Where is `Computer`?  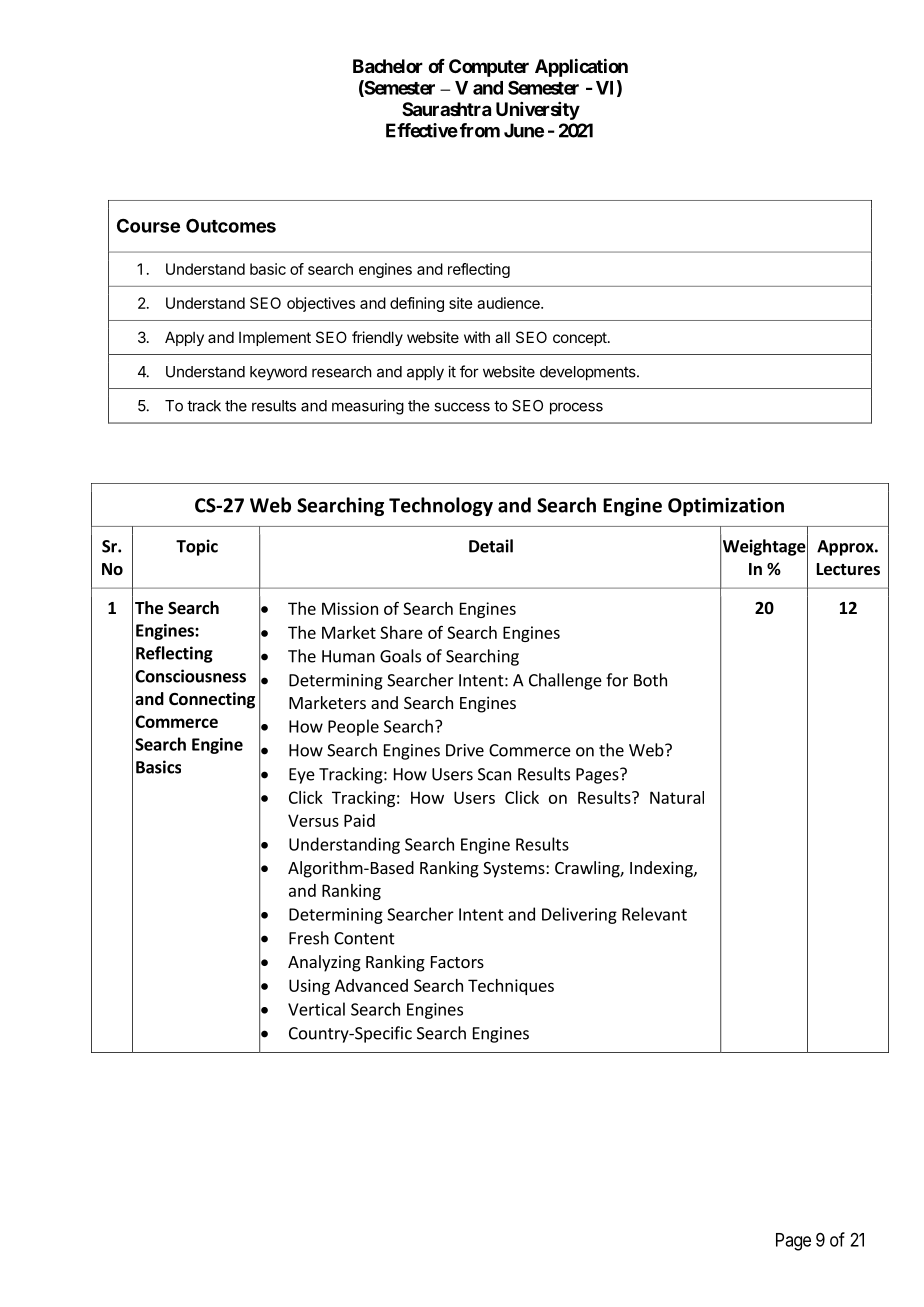
Computer is located at coordinates (489, 68).
